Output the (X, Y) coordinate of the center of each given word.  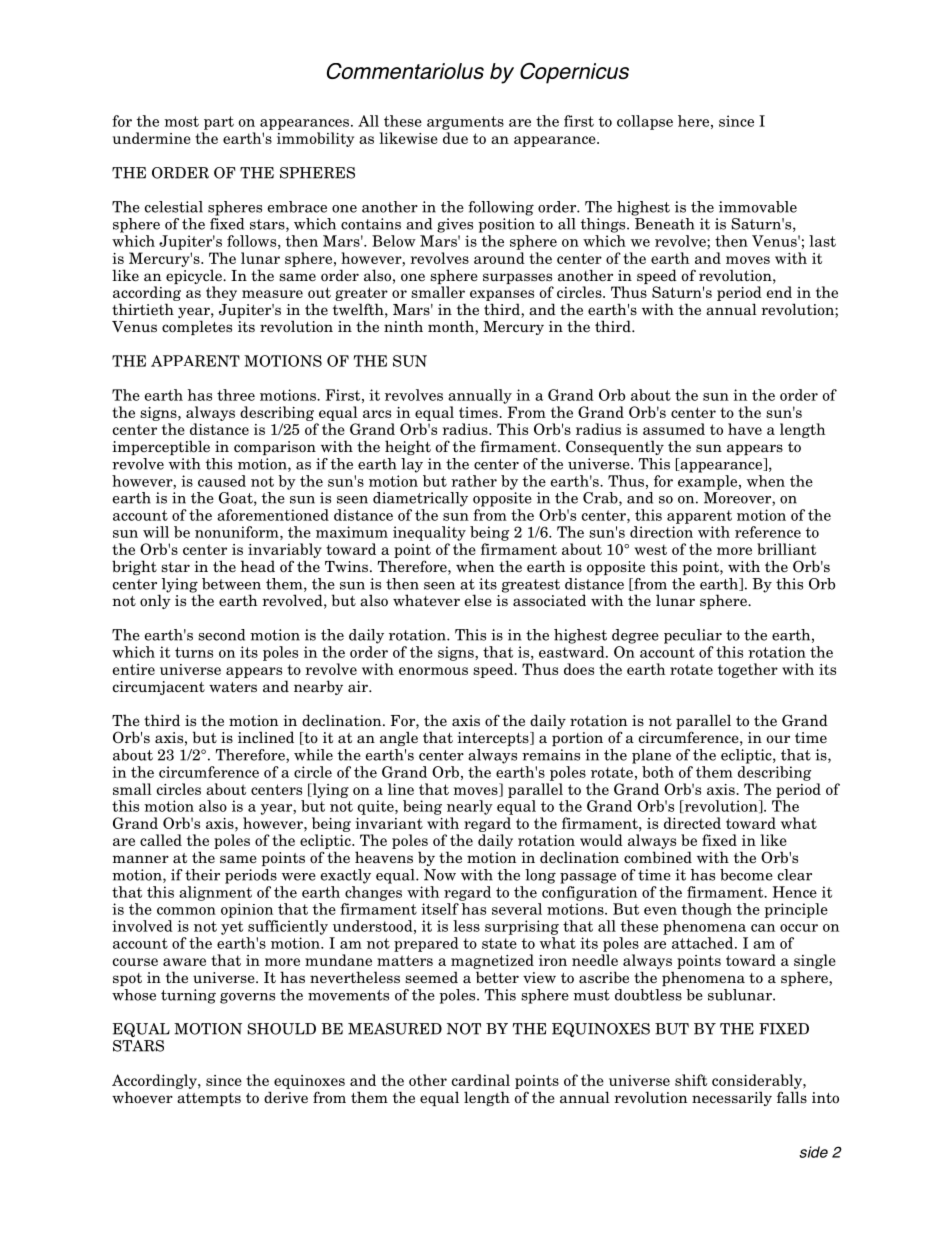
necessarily (732, 1098)
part (219, 123)
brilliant (786, 549)
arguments (465, 123)
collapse (645, 122)
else (478, 600)
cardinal (481, 1080)
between (231, 584)
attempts (209, 1099)
